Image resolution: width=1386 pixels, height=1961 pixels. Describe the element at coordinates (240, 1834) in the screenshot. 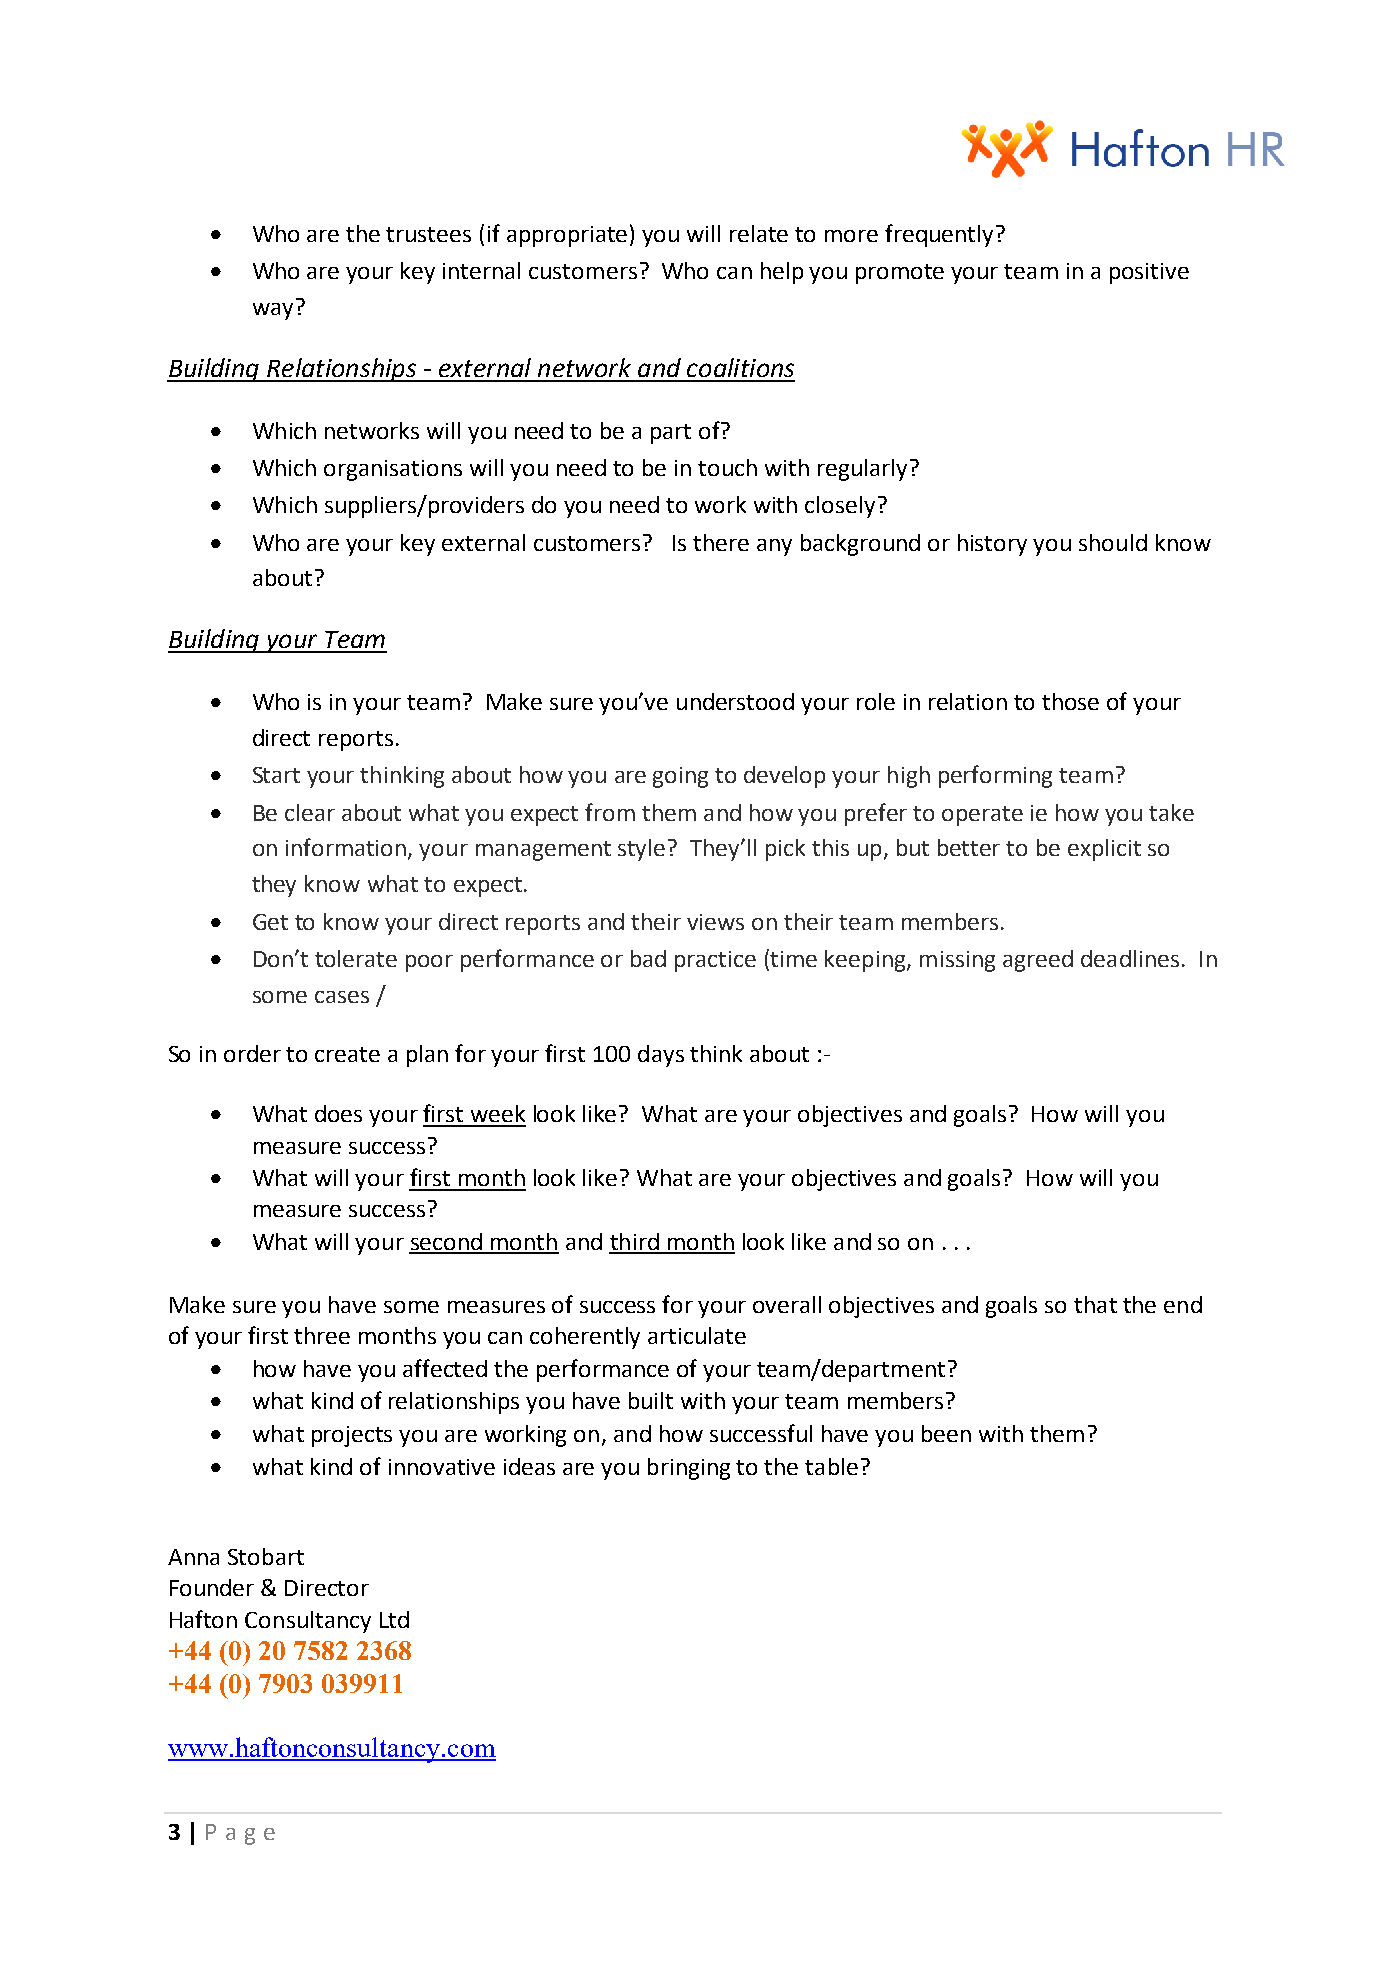

I see `Page` at that location.
